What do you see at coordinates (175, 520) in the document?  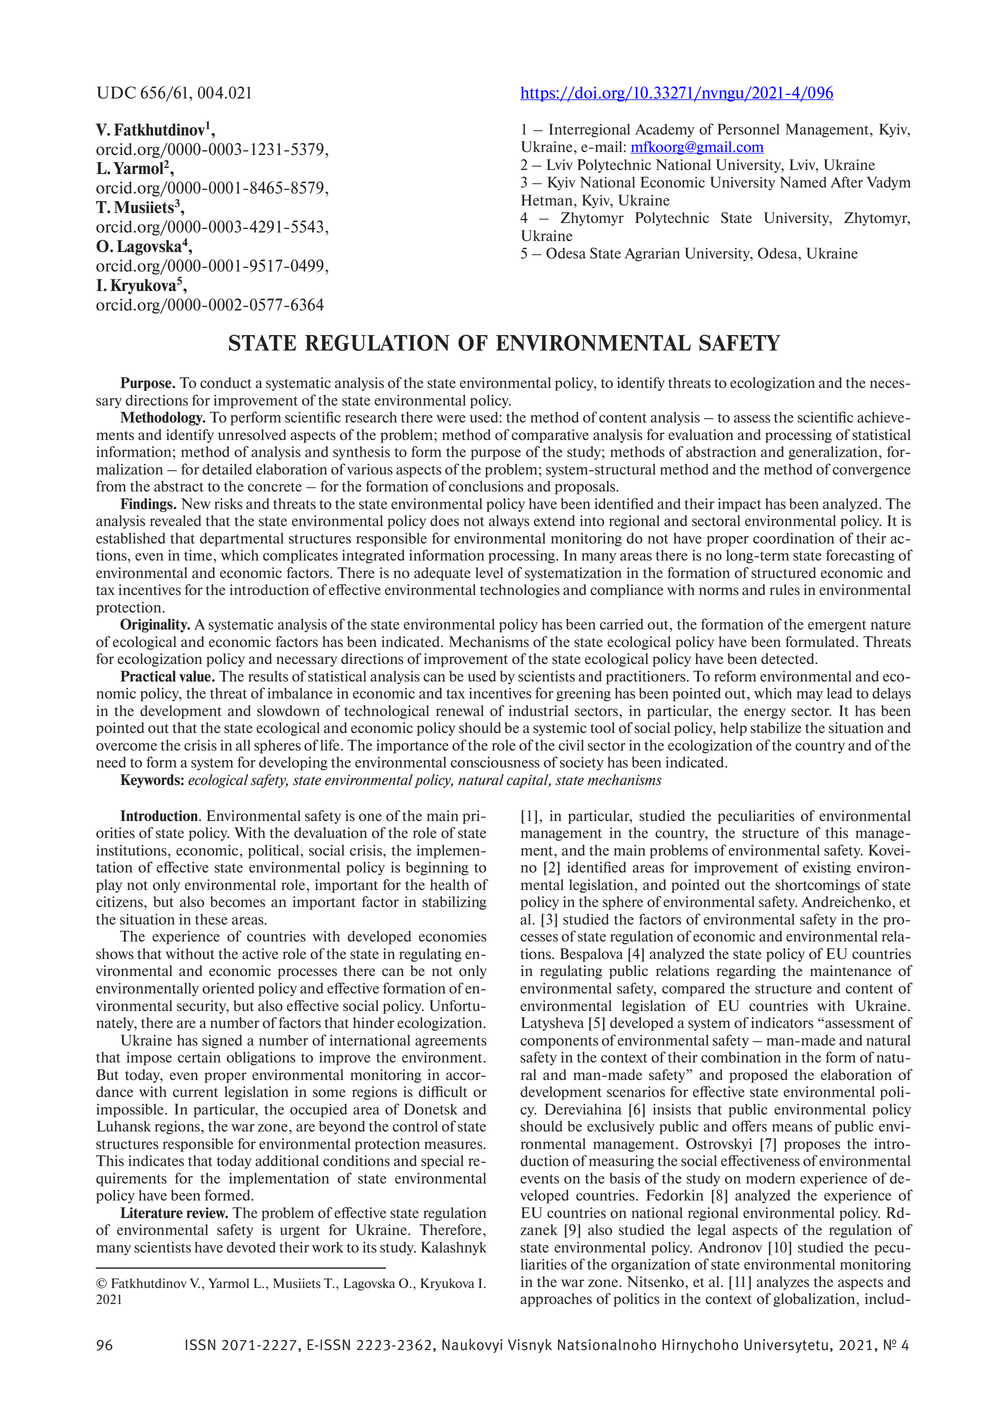 I see `revealed` at bounding box center [175, 520].
